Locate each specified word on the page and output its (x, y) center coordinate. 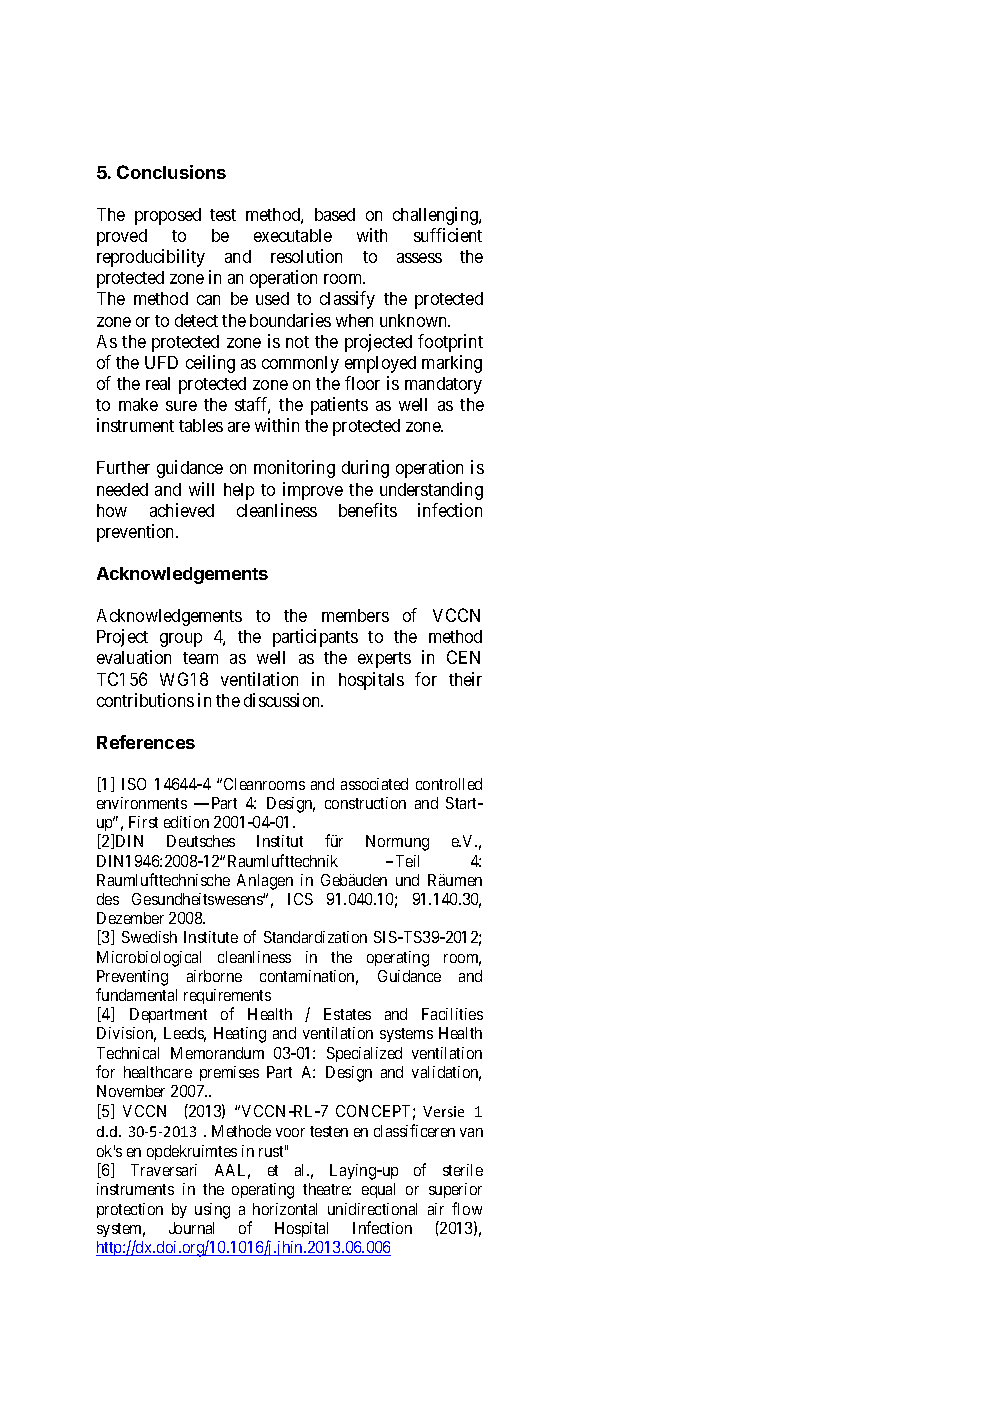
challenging (436, 216)
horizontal (285, 1209)
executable (293, 235)
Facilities (452, 1014)
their (465, 679)
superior (455, 1190)
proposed (168, 216)
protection (130, 1210)
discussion (283, 700)
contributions (145, 700)
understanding (431, 491)
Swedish (149, 937)
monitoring (294, 469)
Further (123, 467)
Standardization (315, 937)
